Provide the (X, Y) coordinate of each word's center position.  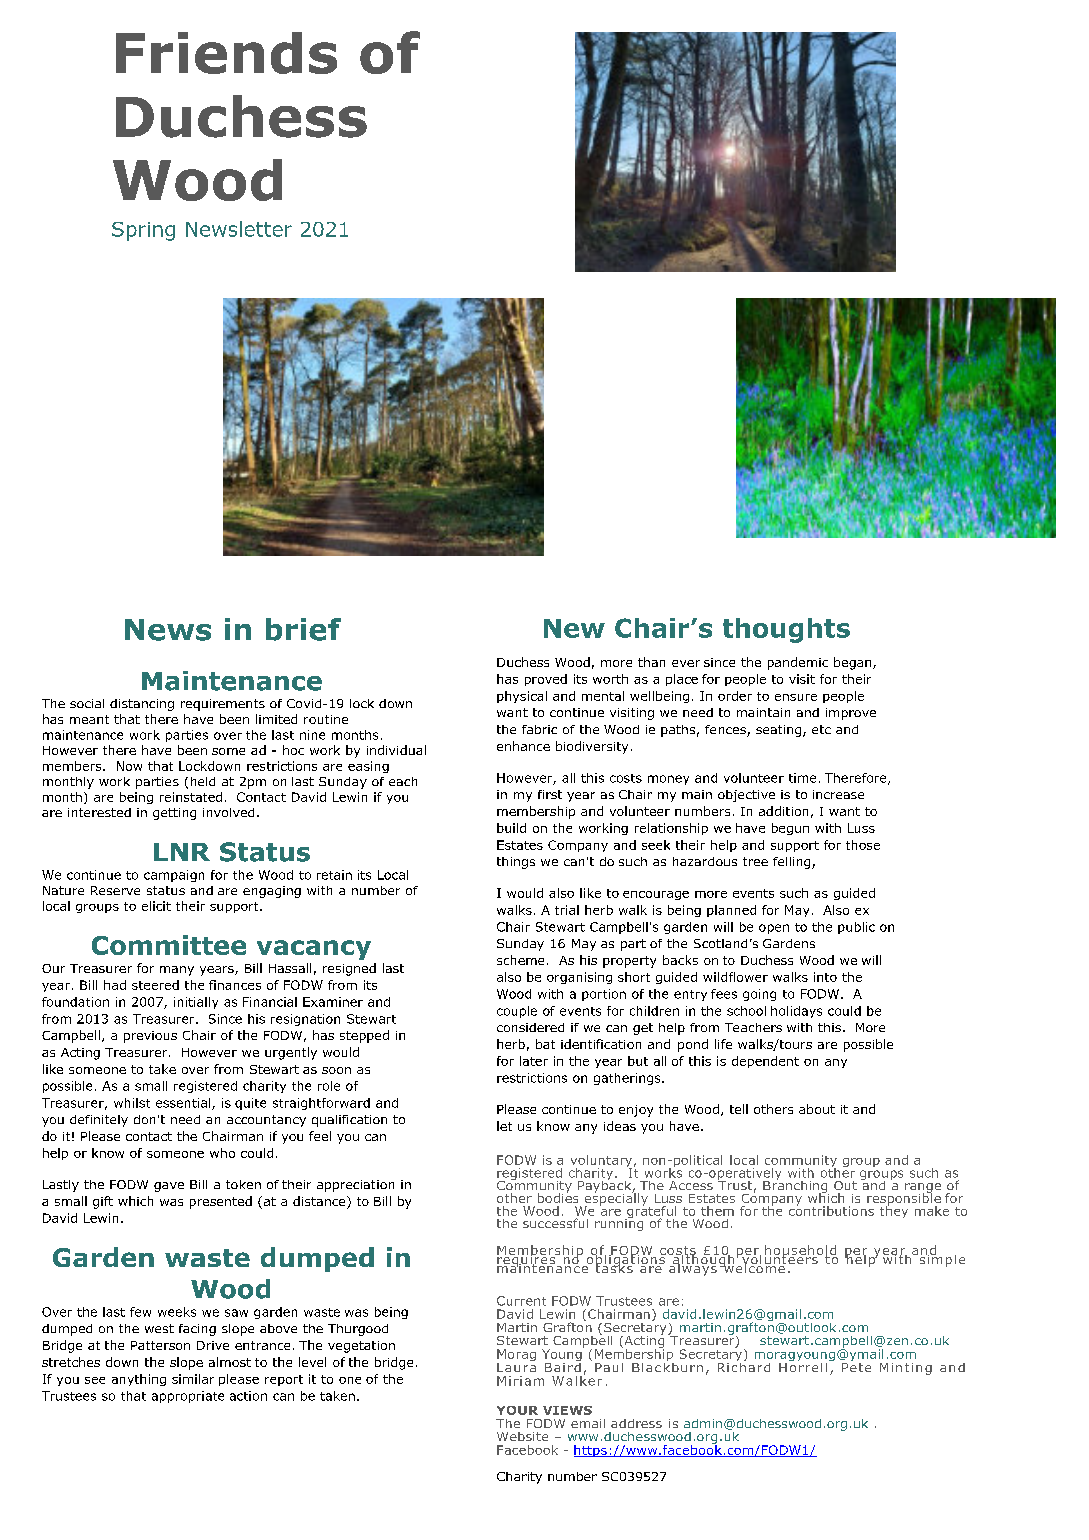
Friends (226, 53)
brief (303, 629)
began (854, 663)
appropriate (188, 1397)
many (177, 971)
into (825, 977)
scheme (520, 960)
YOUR (517, 1410)
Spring (143, 231)
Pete (856, 1366)
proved (546, 680)
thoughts (786, 630)
